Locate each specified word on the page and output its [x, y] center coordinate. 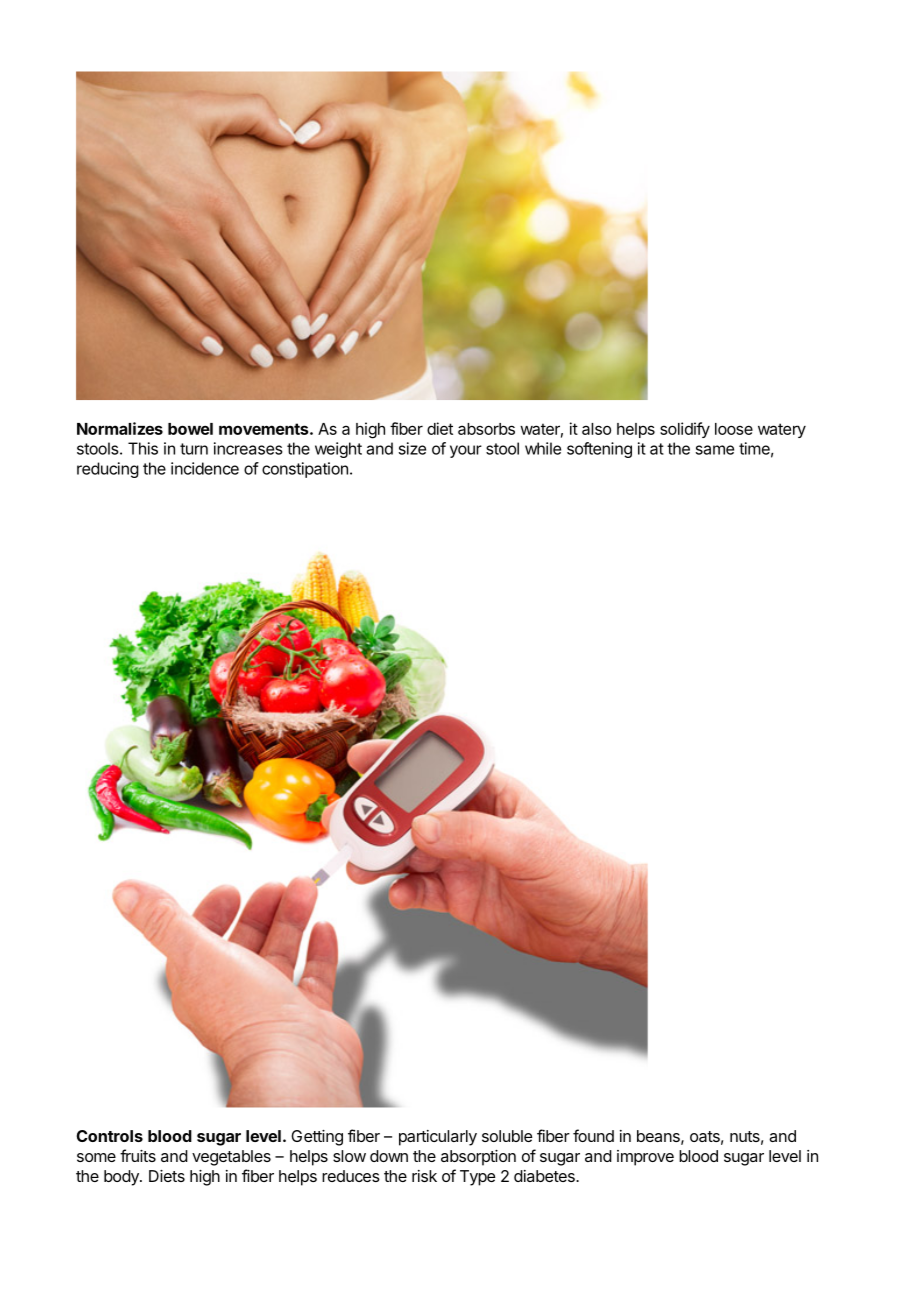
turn [194, 449]
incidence [205, 468]
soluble [507, 1136]
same [715, 450]
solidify [685, 430]
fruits [138, 1155]
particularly [438, 1138]
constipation [305, 470]
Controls [110, 1136]
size [412, 448]
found [593, 1135]
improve [645, 1158]
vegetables [231, 1158]
